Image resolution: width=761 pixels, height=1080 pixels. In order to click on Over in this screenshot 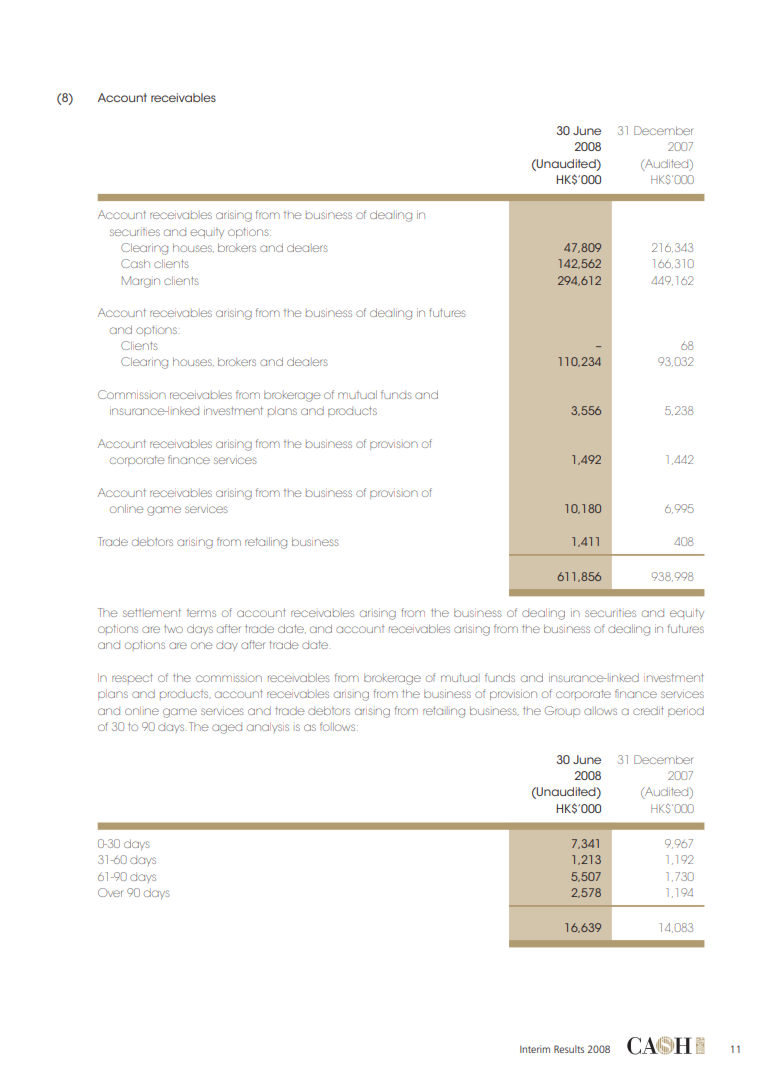, I will do `click(111, 892)`.
